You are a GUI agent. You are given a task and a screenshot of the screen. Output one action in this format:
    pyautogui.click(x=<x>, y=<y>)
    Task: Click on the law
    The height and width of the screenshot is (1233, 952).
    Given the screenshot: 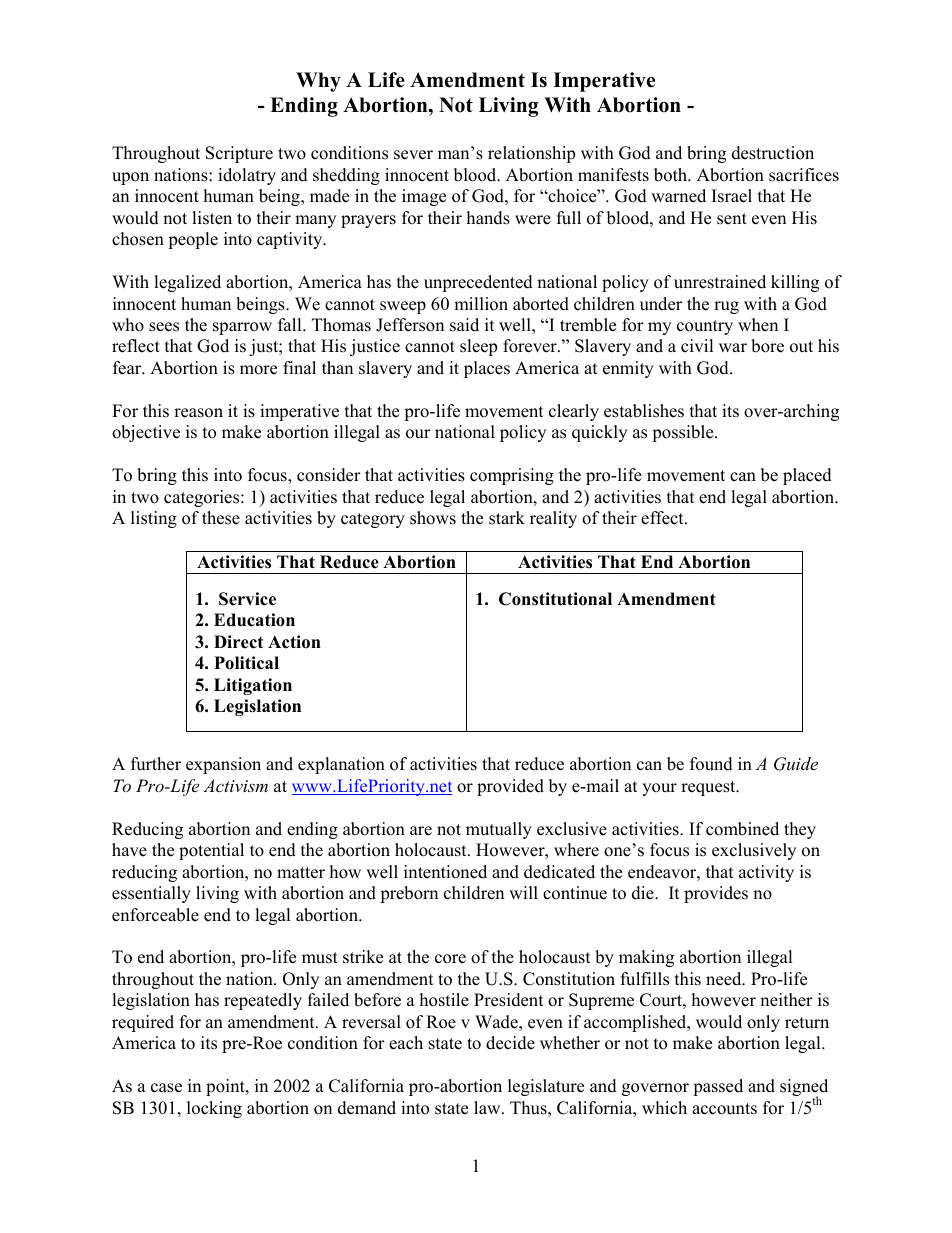 What is the action you would take?
    pyautogui.click(x=488, y=1107)
